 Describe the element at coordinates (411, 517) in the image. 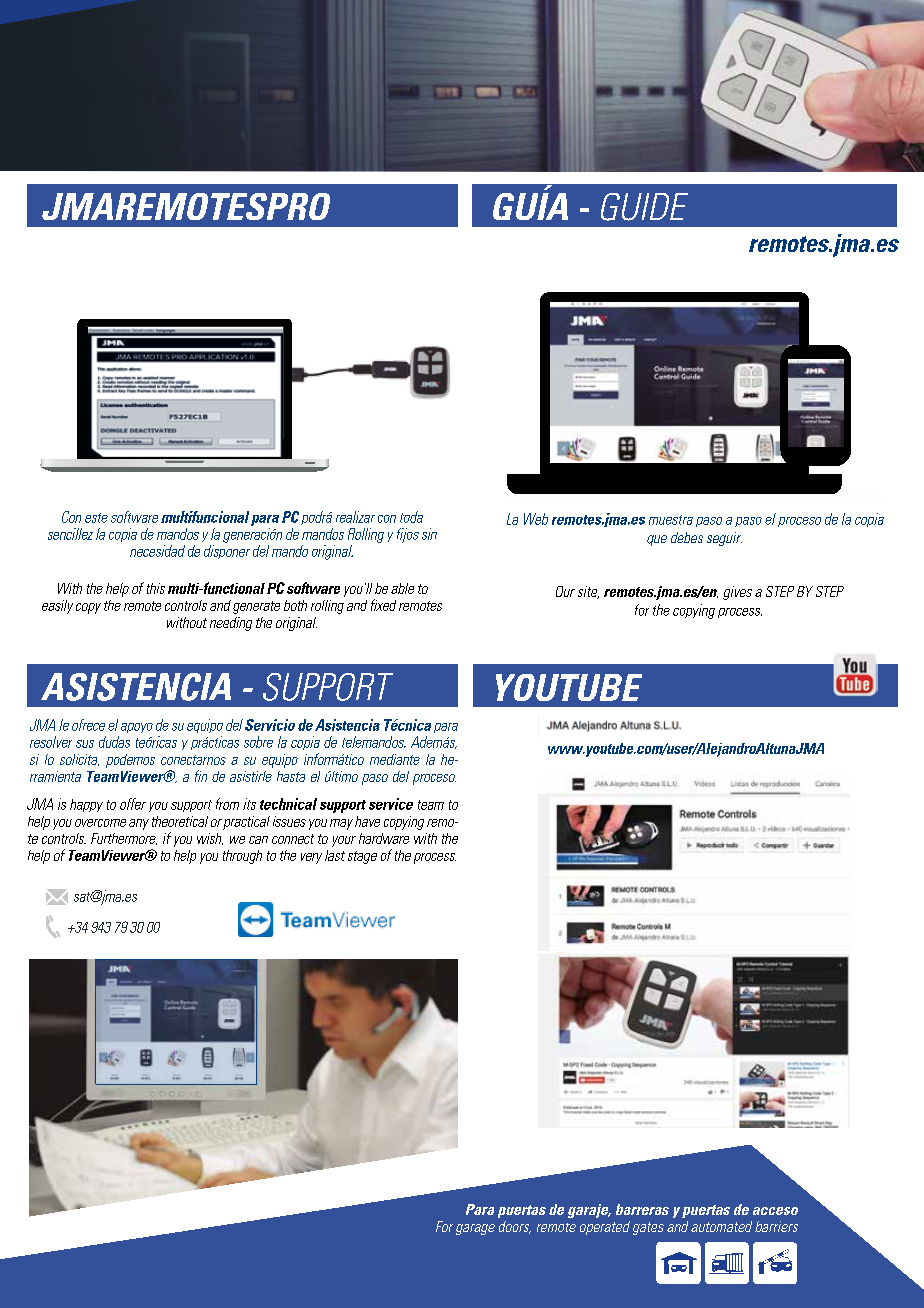

I see `toda` at that location.
